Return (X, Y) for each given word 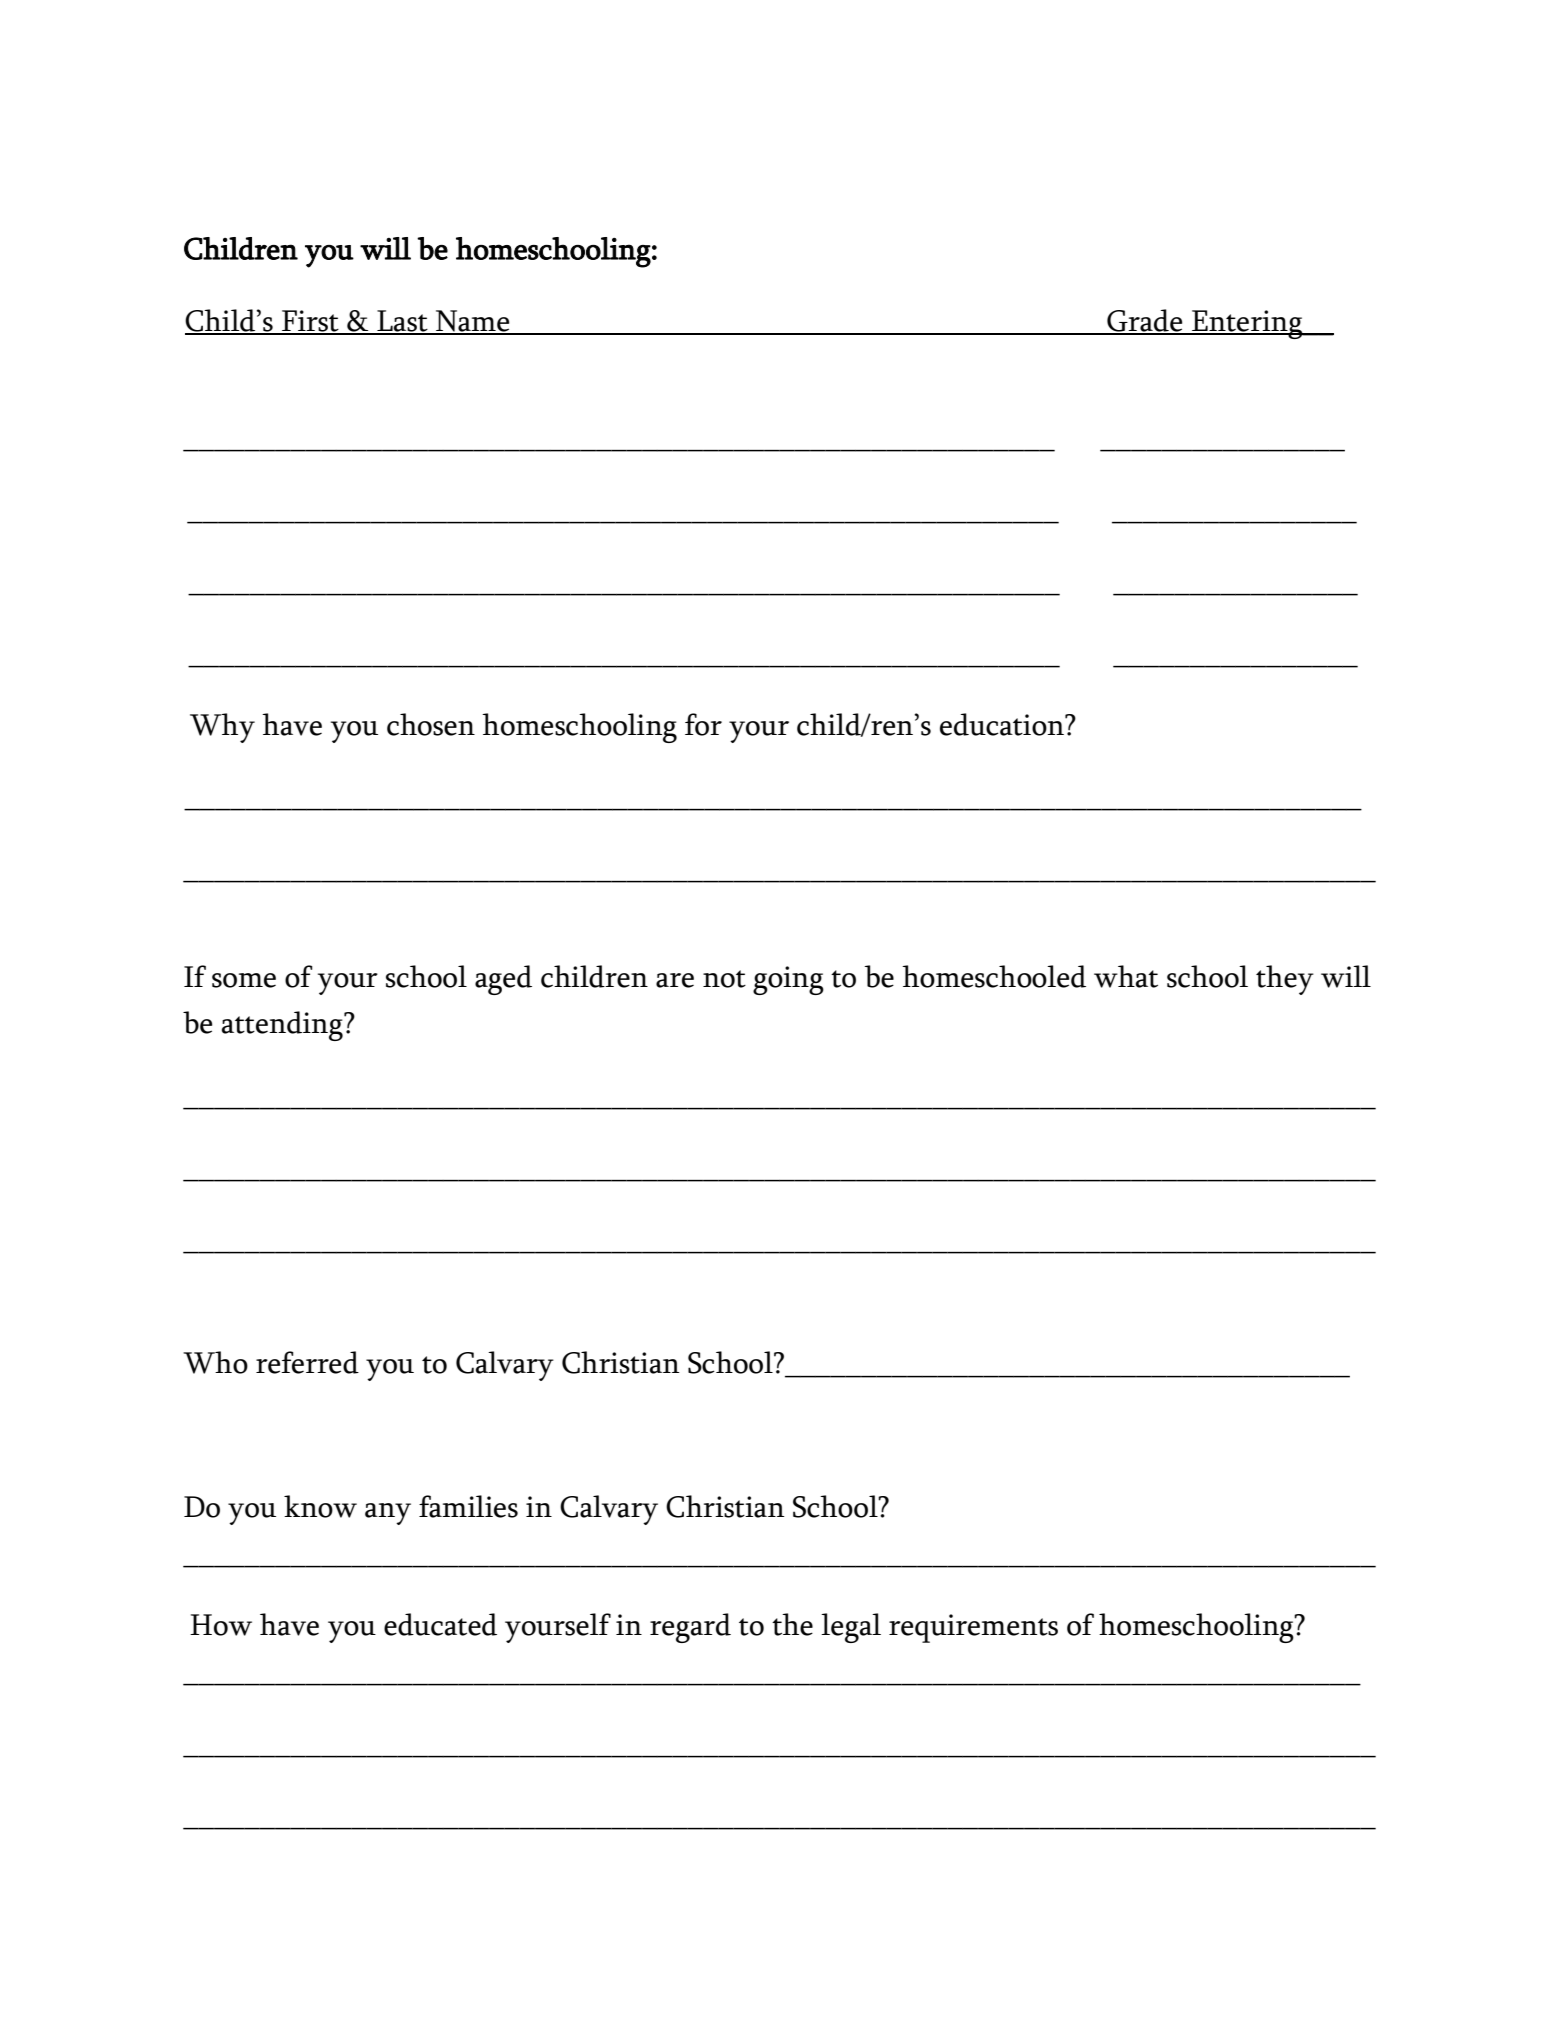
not (724, 979)
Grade (1145, 321)
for (703, 724)
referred (307, 1362)
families (468, 1506)
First (310, 322)
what (1126, 976)
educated (440, 1624)
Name (473, 322)
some (244, 980)
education (1003, 724)
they (1285, 980)
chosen (431, 724)
